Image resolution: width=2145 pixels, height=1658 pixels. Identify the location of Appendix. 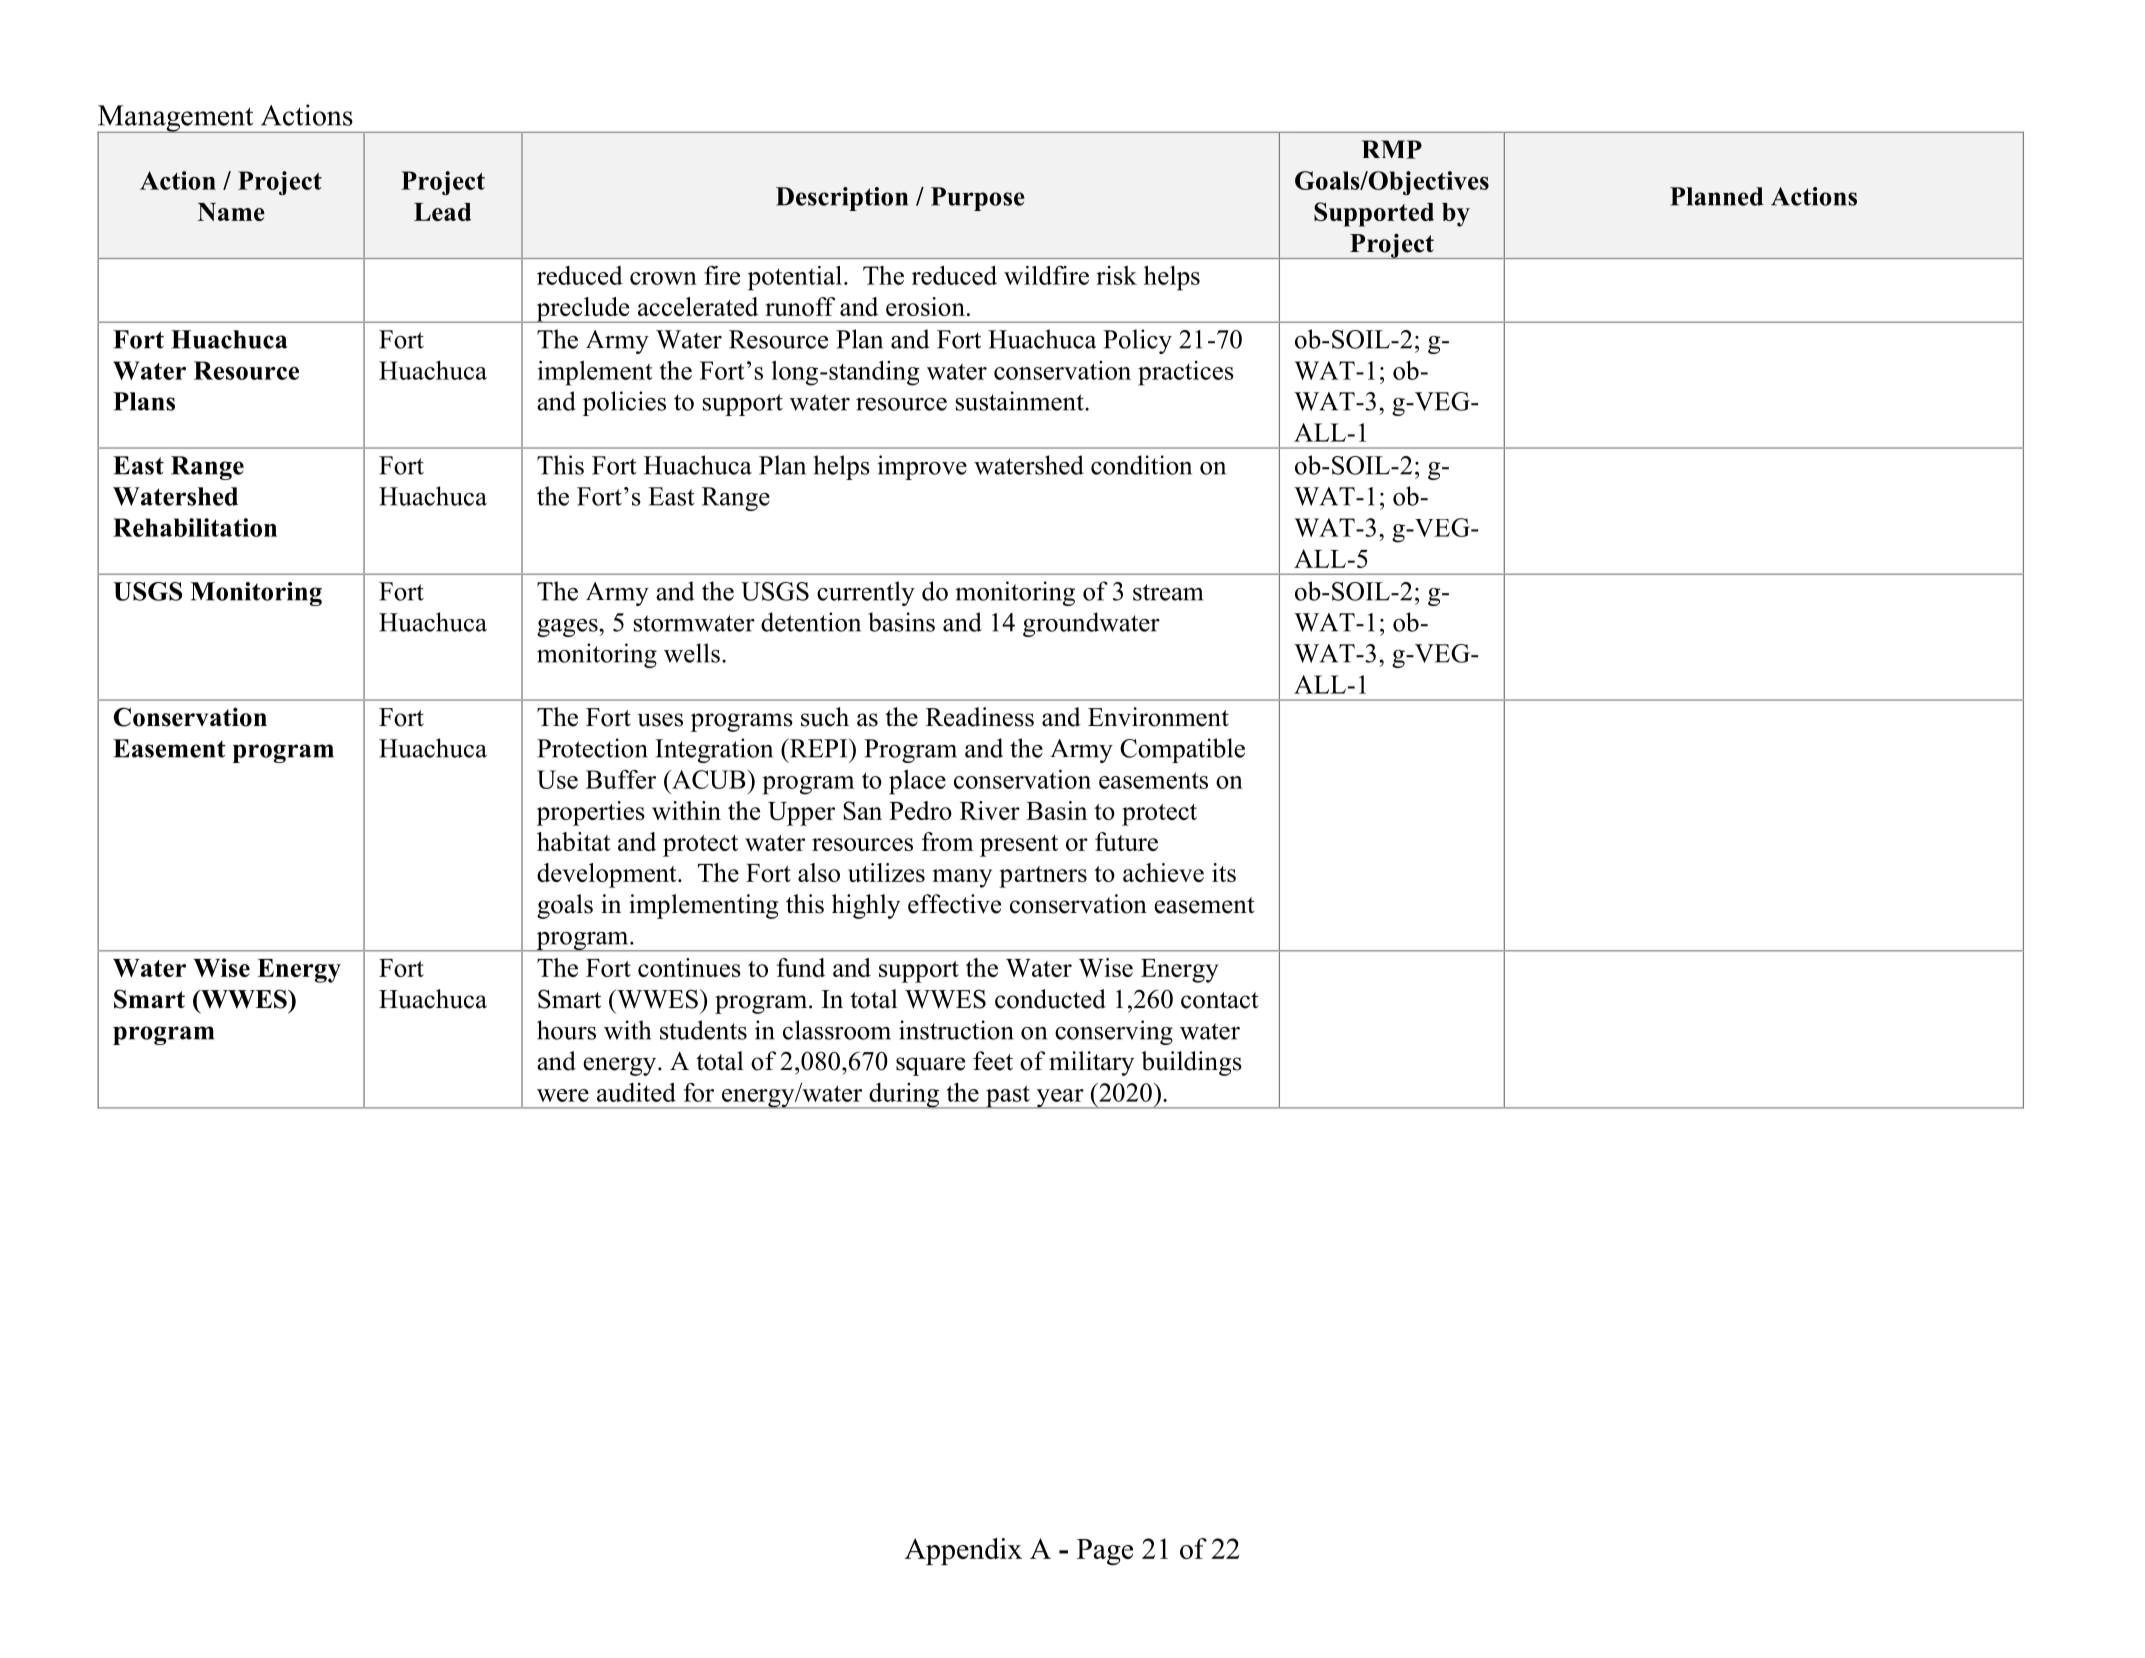
(963, 1551).
